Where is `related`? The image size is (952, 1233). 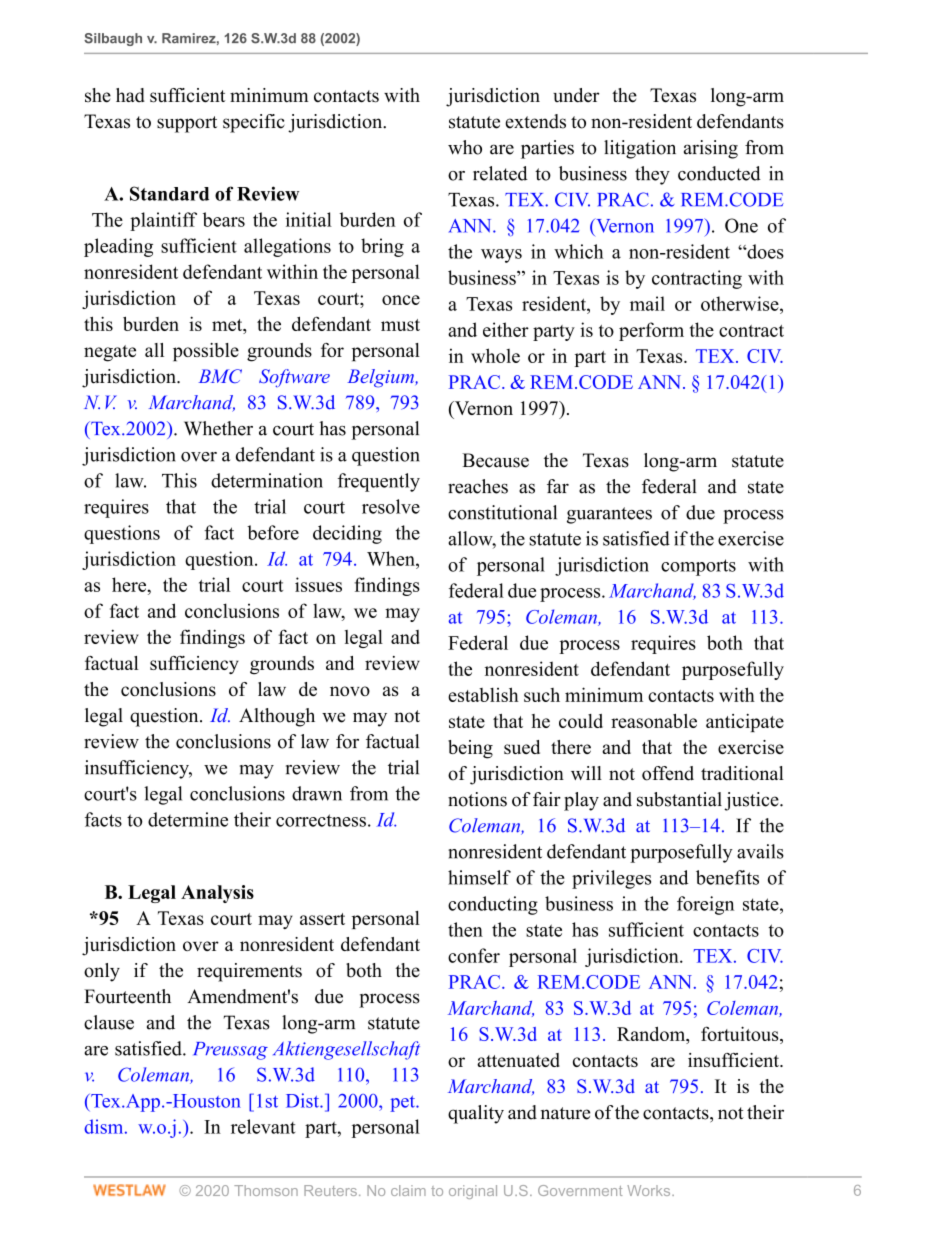 related is located at coordinates (500, 173).
